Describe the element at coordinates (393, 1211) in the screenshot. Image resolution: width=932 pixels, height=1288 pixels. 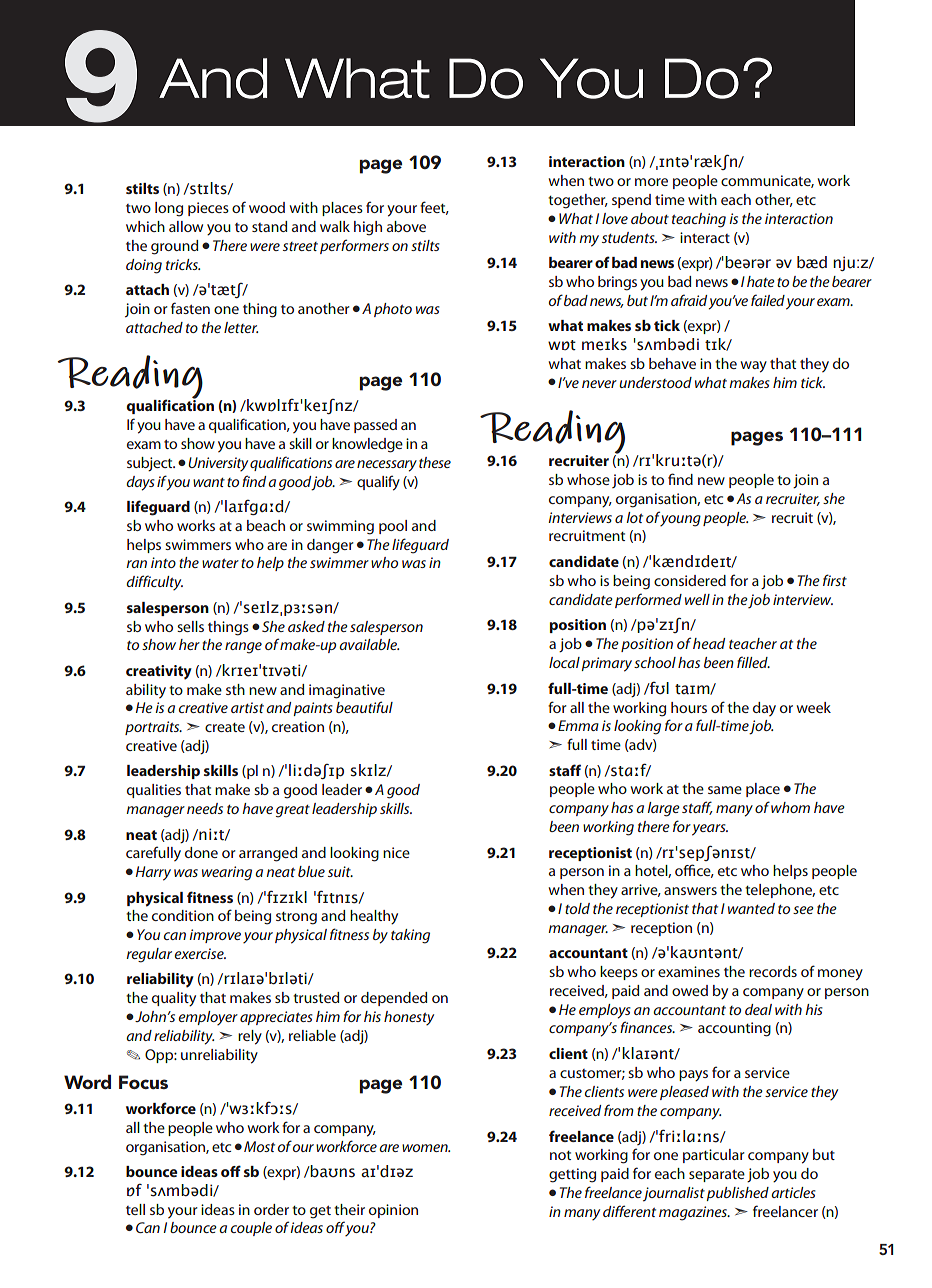
I see `opinion` at that location.
